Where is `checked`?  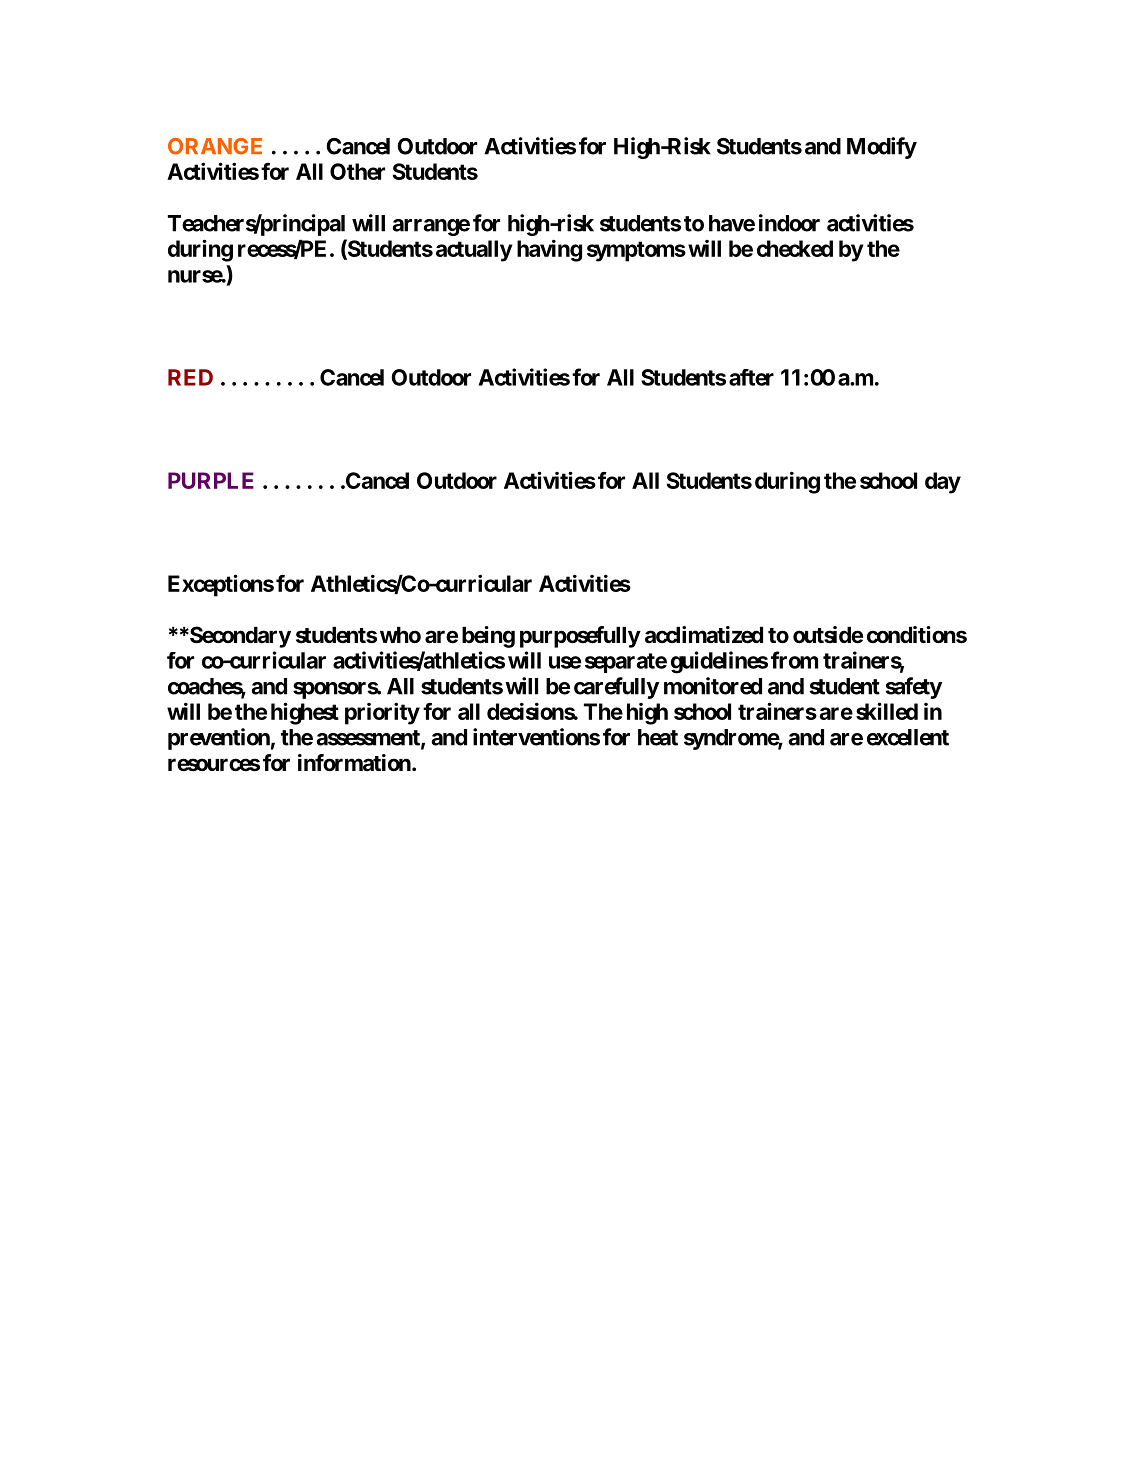 checked is located at coordinates (795, 248).
